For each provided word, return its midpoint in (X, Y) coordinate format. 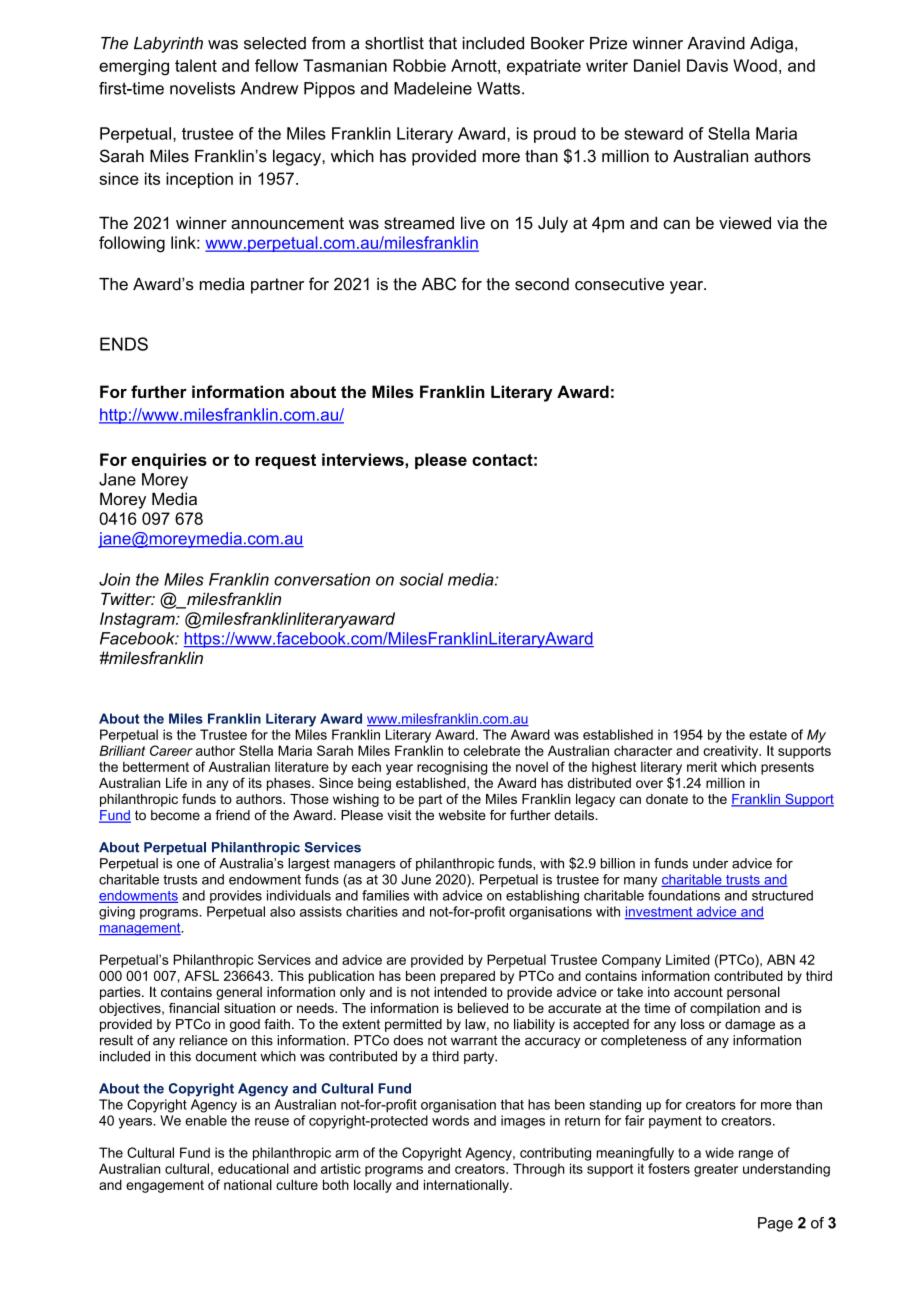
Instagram (138, 620)
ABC (439, 284)
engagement (165, 1186)
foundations (684, 895)
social (422, 579)
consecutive (619, 284)
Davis (707, 65)
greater (716, 1170)
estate (768, 735)
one (188, 865)
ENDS (124, 344)
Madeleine (433, 88)
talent (196, 65)
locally (373, 1186)
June (416, 879)
